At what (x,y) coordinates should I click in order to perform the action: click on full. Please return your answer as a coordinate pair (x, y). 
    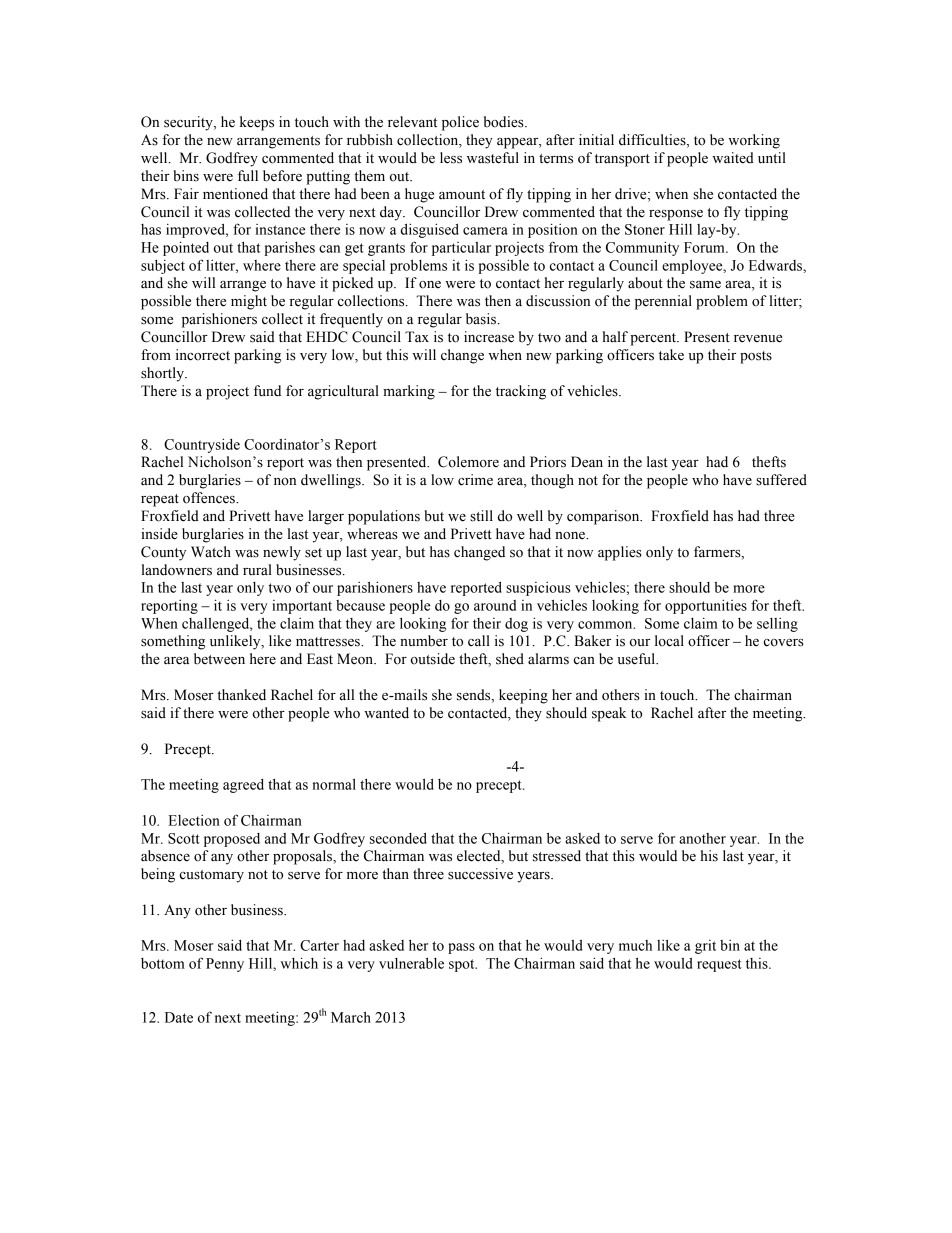
    Looking at the image, I should click on (248, 176).
